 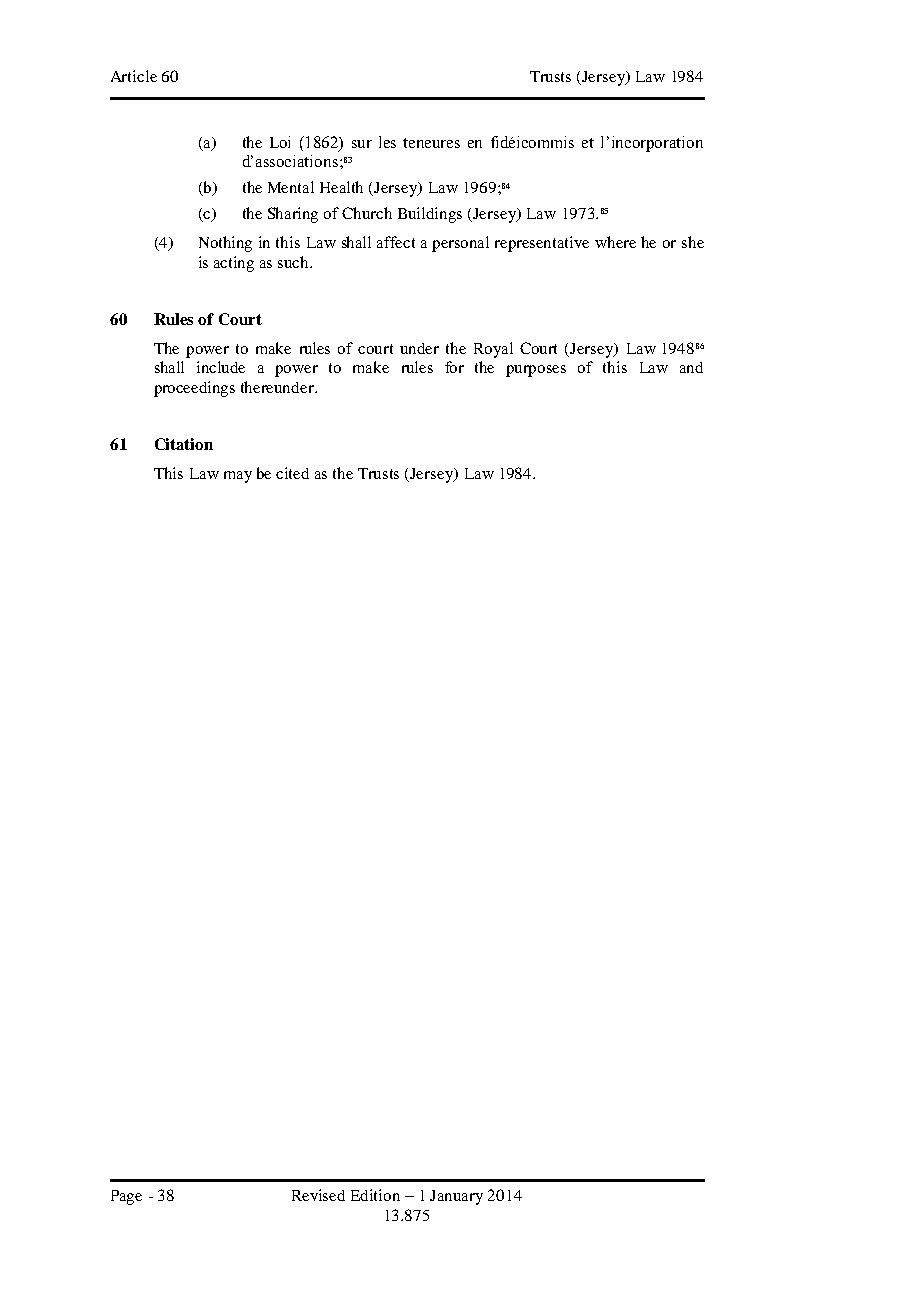 What do you see at coordinates (536, 371) in the image?
I see `purposes` at bounding box center [536, 371].
